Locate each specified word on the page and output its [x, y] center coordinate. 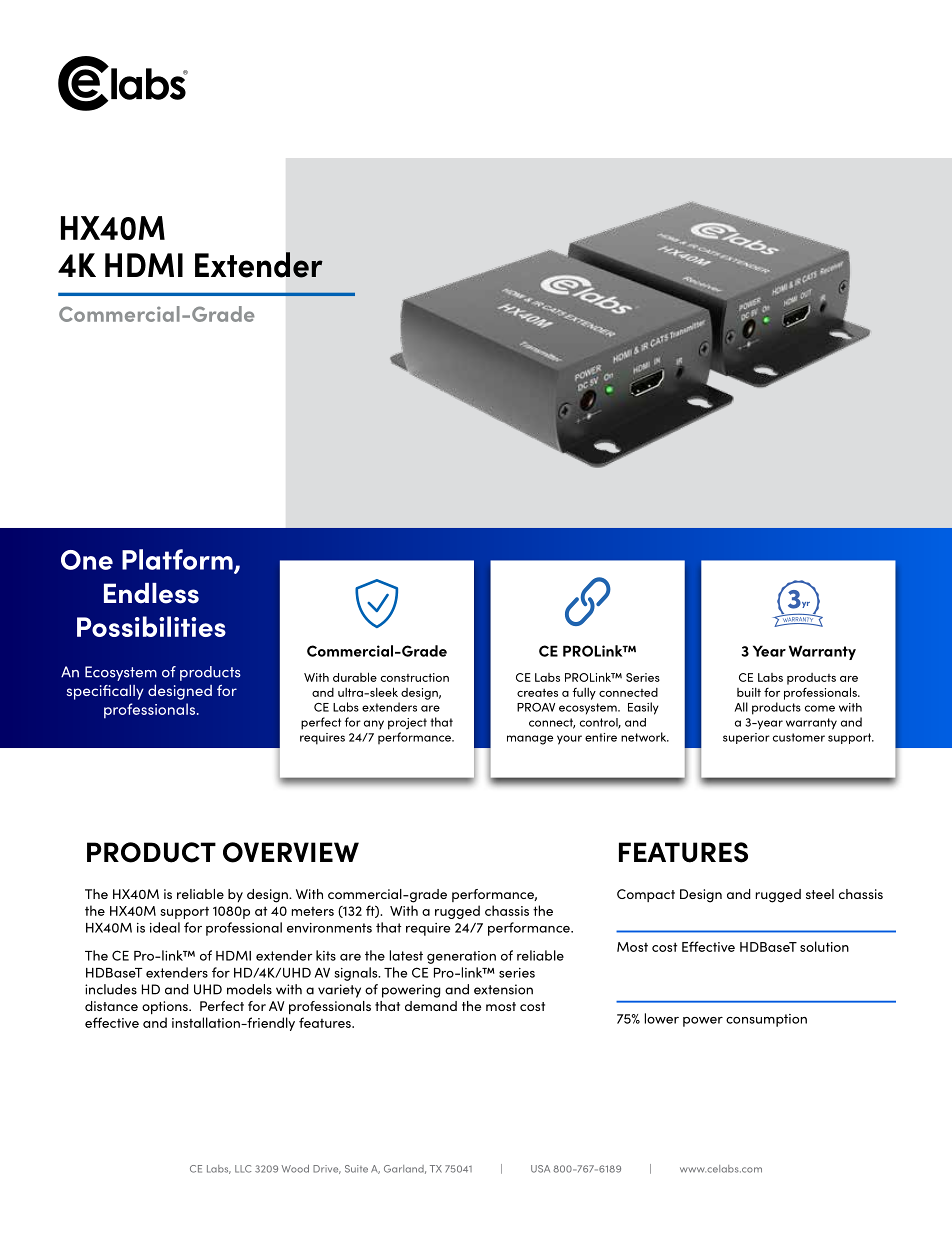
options [166, 1007]
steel [820, 894]
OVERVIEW [291, 852]
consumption [766, 1020]
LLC [243, 1169]
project [407, 724]
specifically [105, 692]
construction [415, 677]
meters [313, 911]
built [749, 692]
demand [431, 1006]
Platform [178, 560]
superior [746, 738]
